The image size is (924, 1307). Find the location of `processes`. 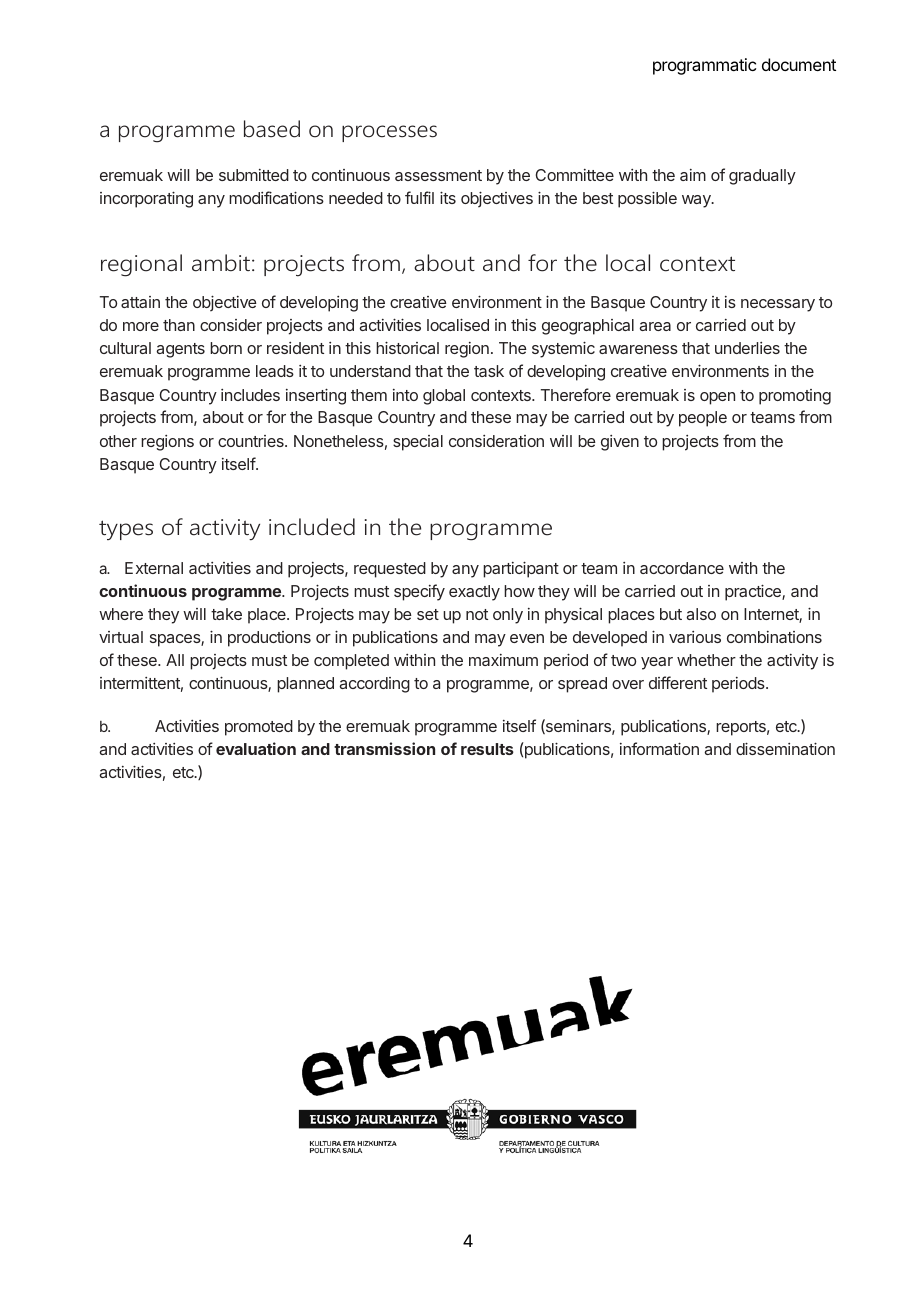

processes is located at coordinates (389, 133).
